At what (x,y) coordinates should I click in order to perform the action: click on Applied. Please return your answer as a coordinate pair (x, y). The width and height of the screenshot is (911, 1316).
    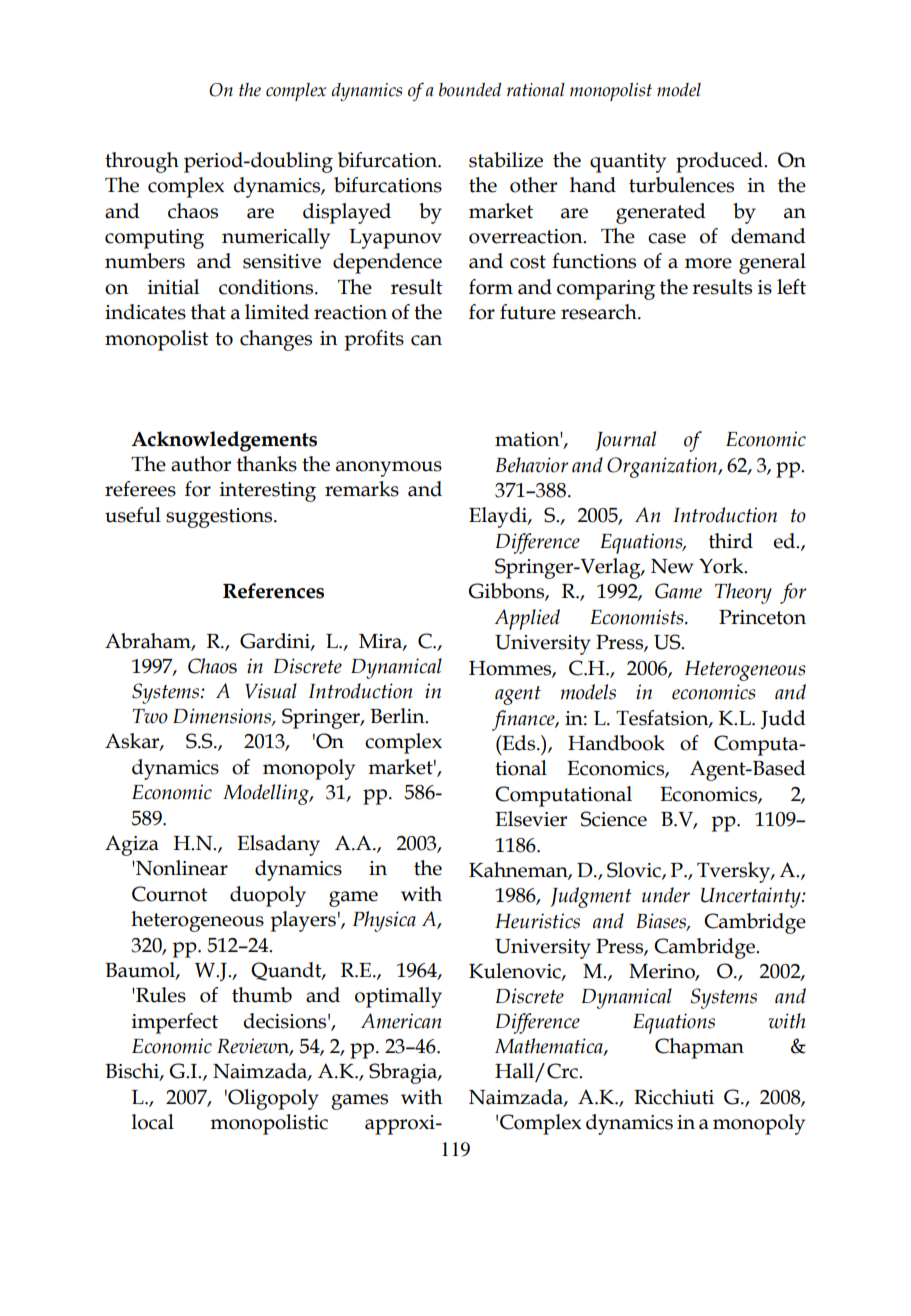
    Looking at the image, I should click on (527, 619).
